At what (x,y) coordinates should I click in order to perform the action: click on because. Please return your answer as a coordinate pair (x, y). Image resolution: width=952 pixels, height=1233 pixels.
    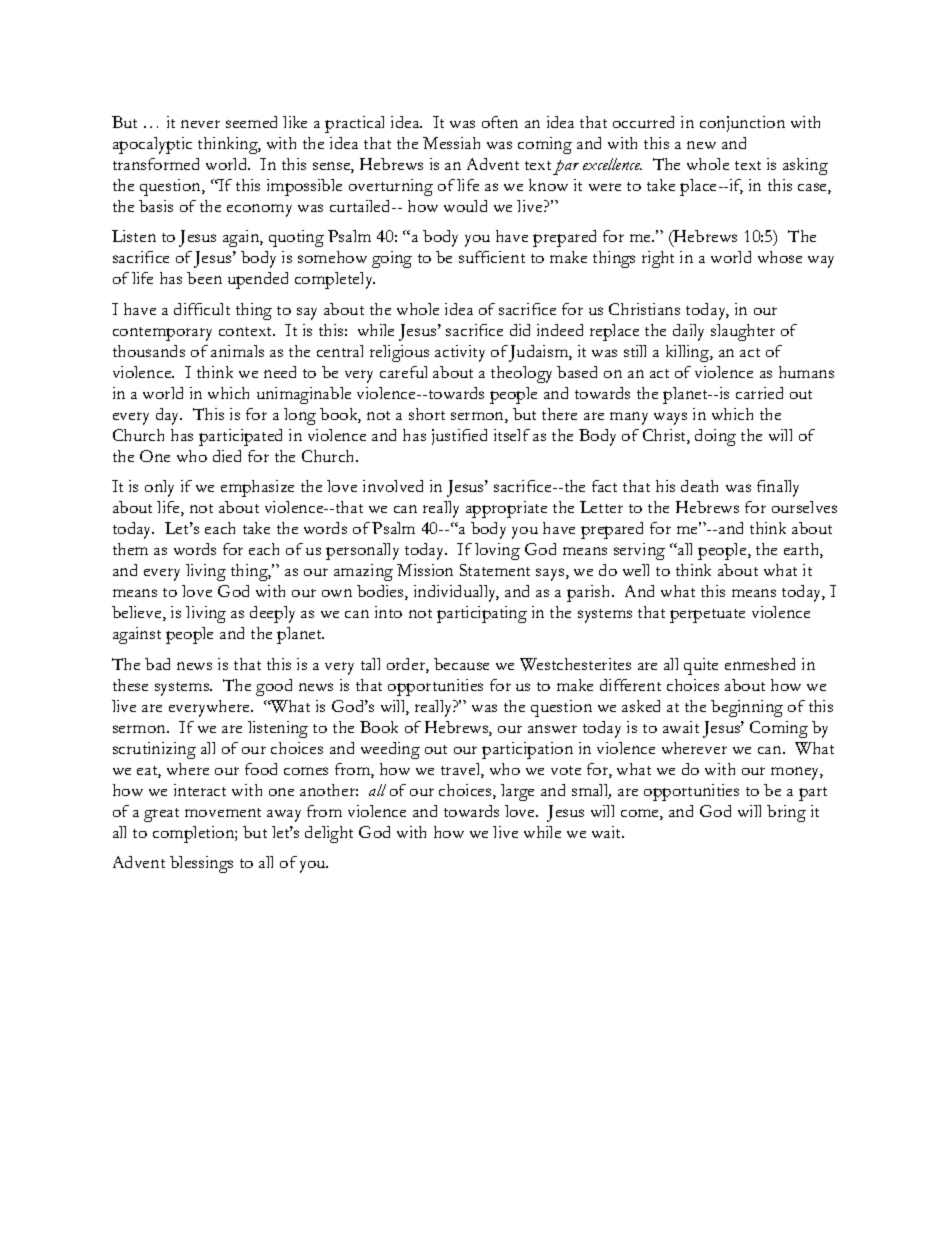
    Looking at the image, I should click on (461, 664).
